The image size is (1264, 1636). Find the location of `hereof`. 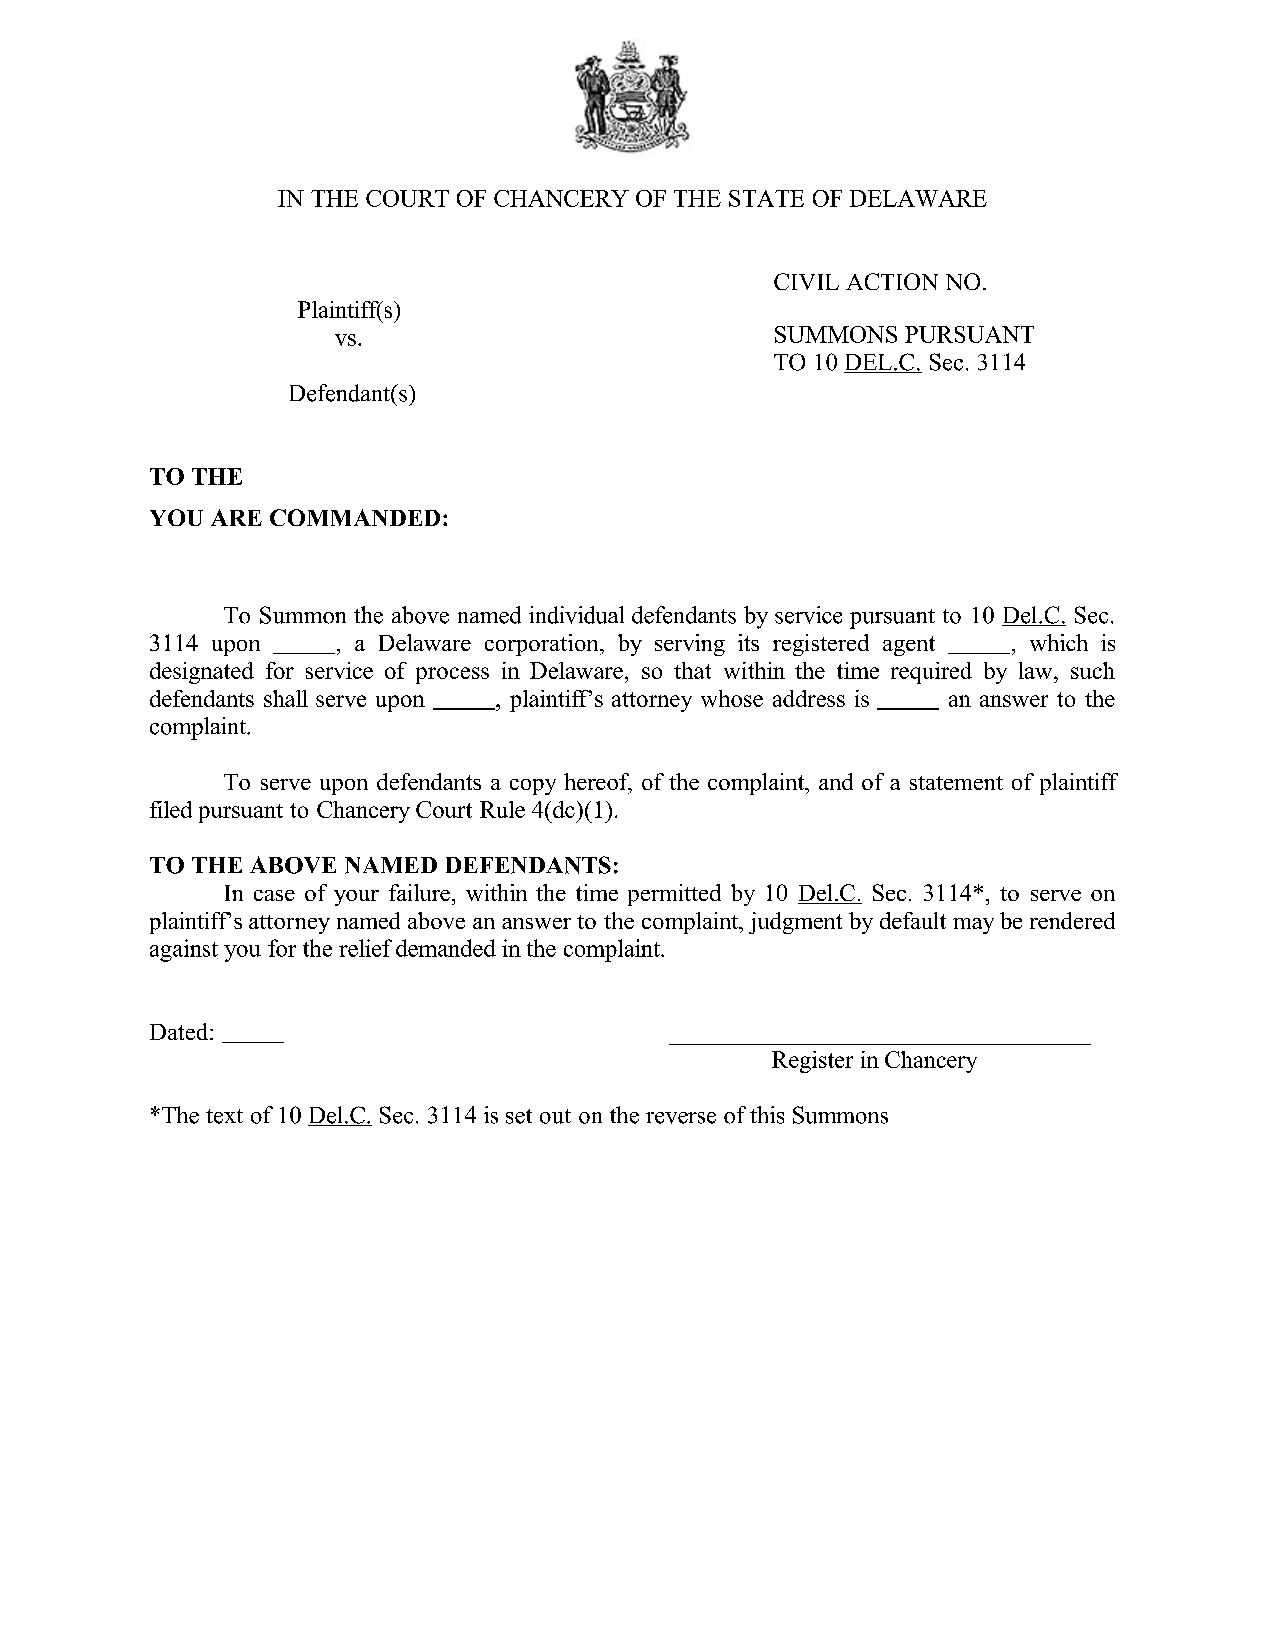

hereof is located at coordinates (598, 783).
